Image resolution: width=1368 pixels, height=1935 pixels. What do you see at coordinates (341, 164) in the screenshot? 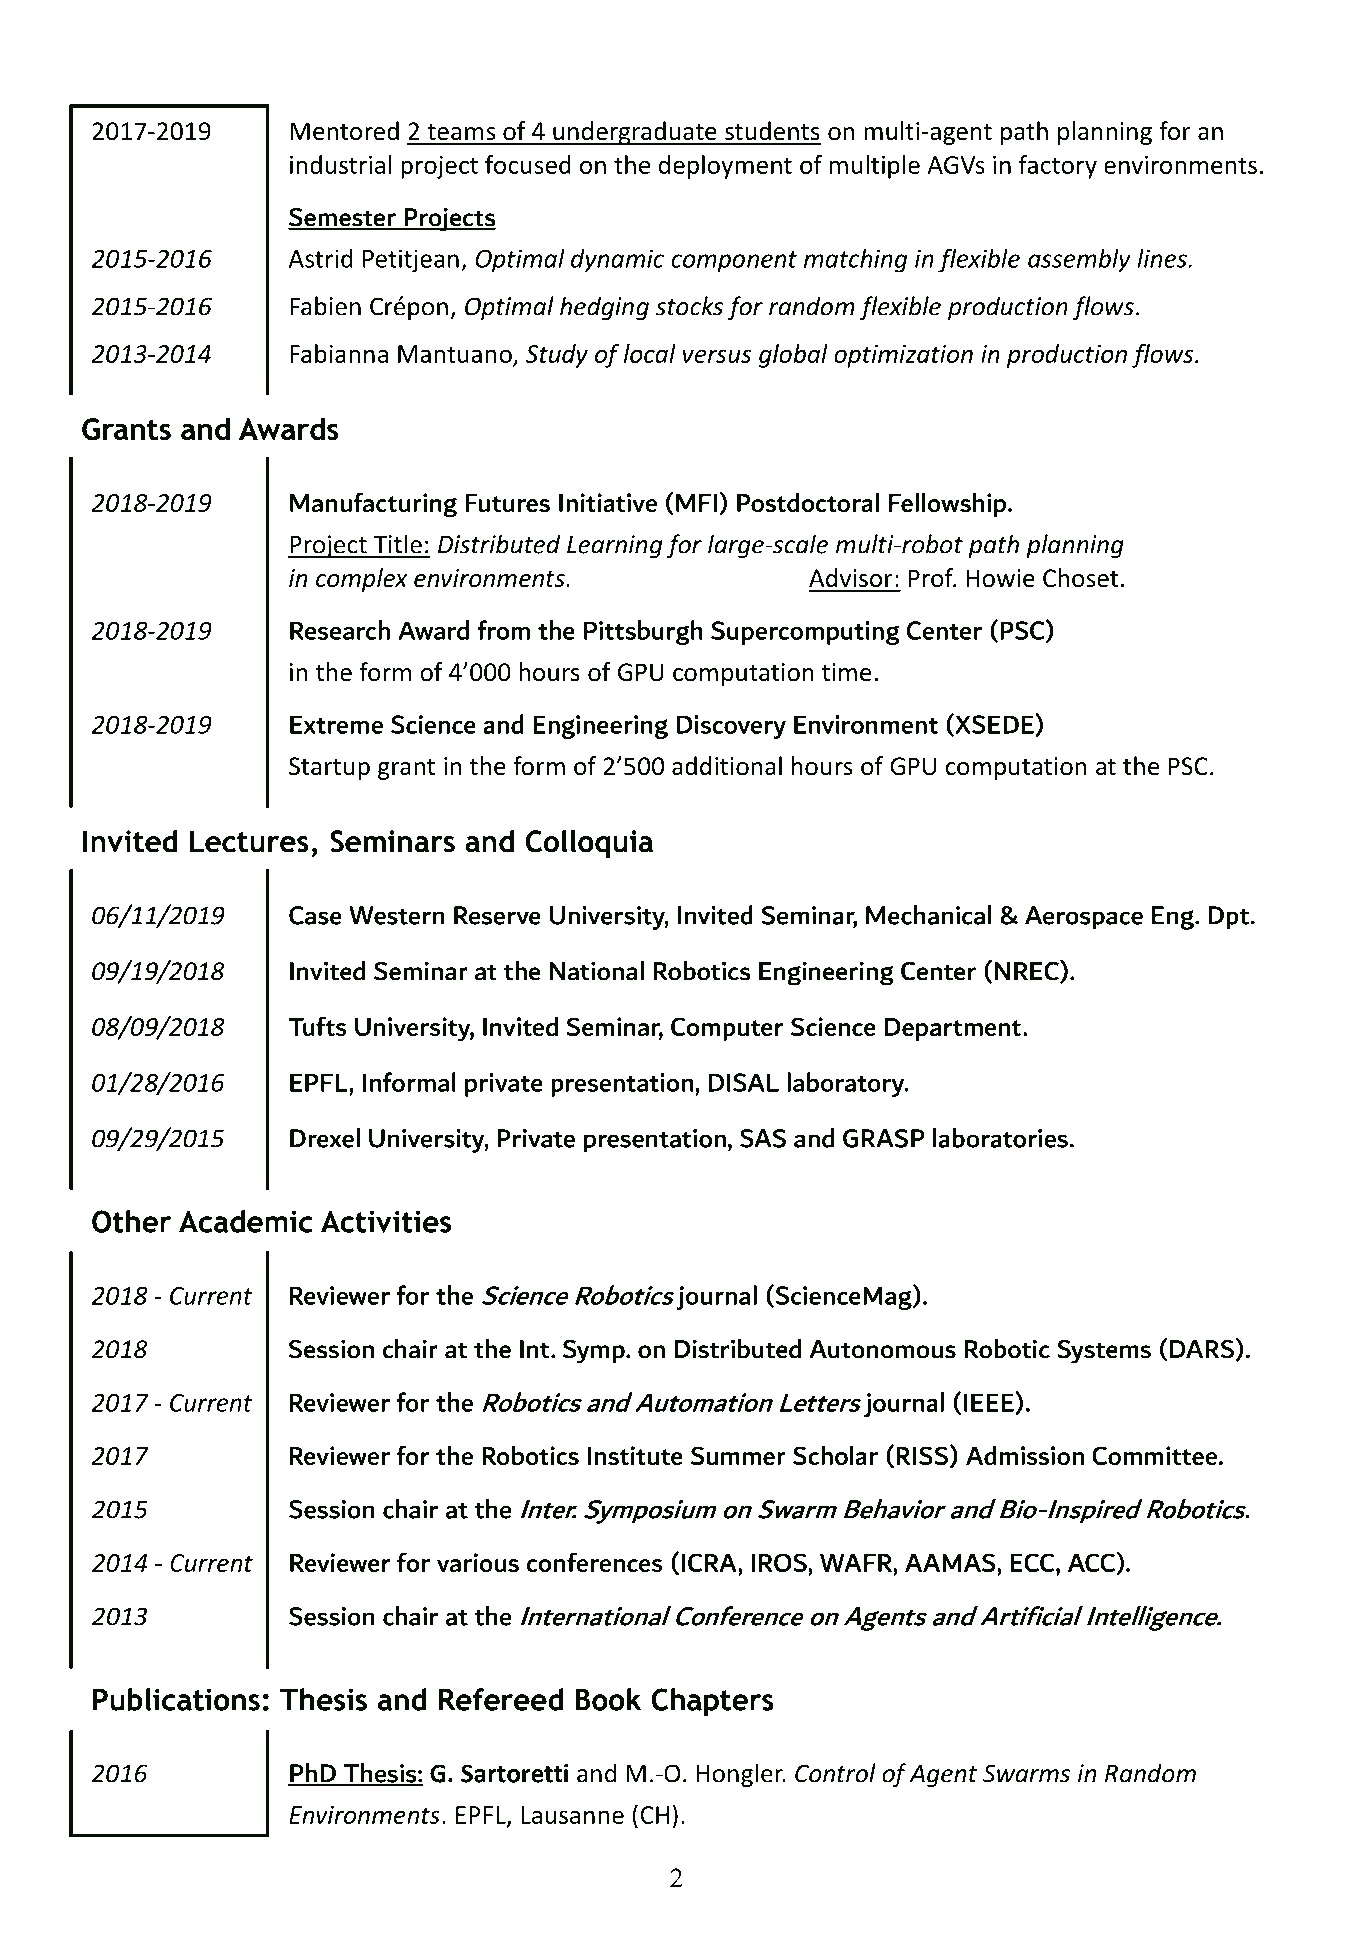
I see `industrial` at bounding box center [341, 164].
